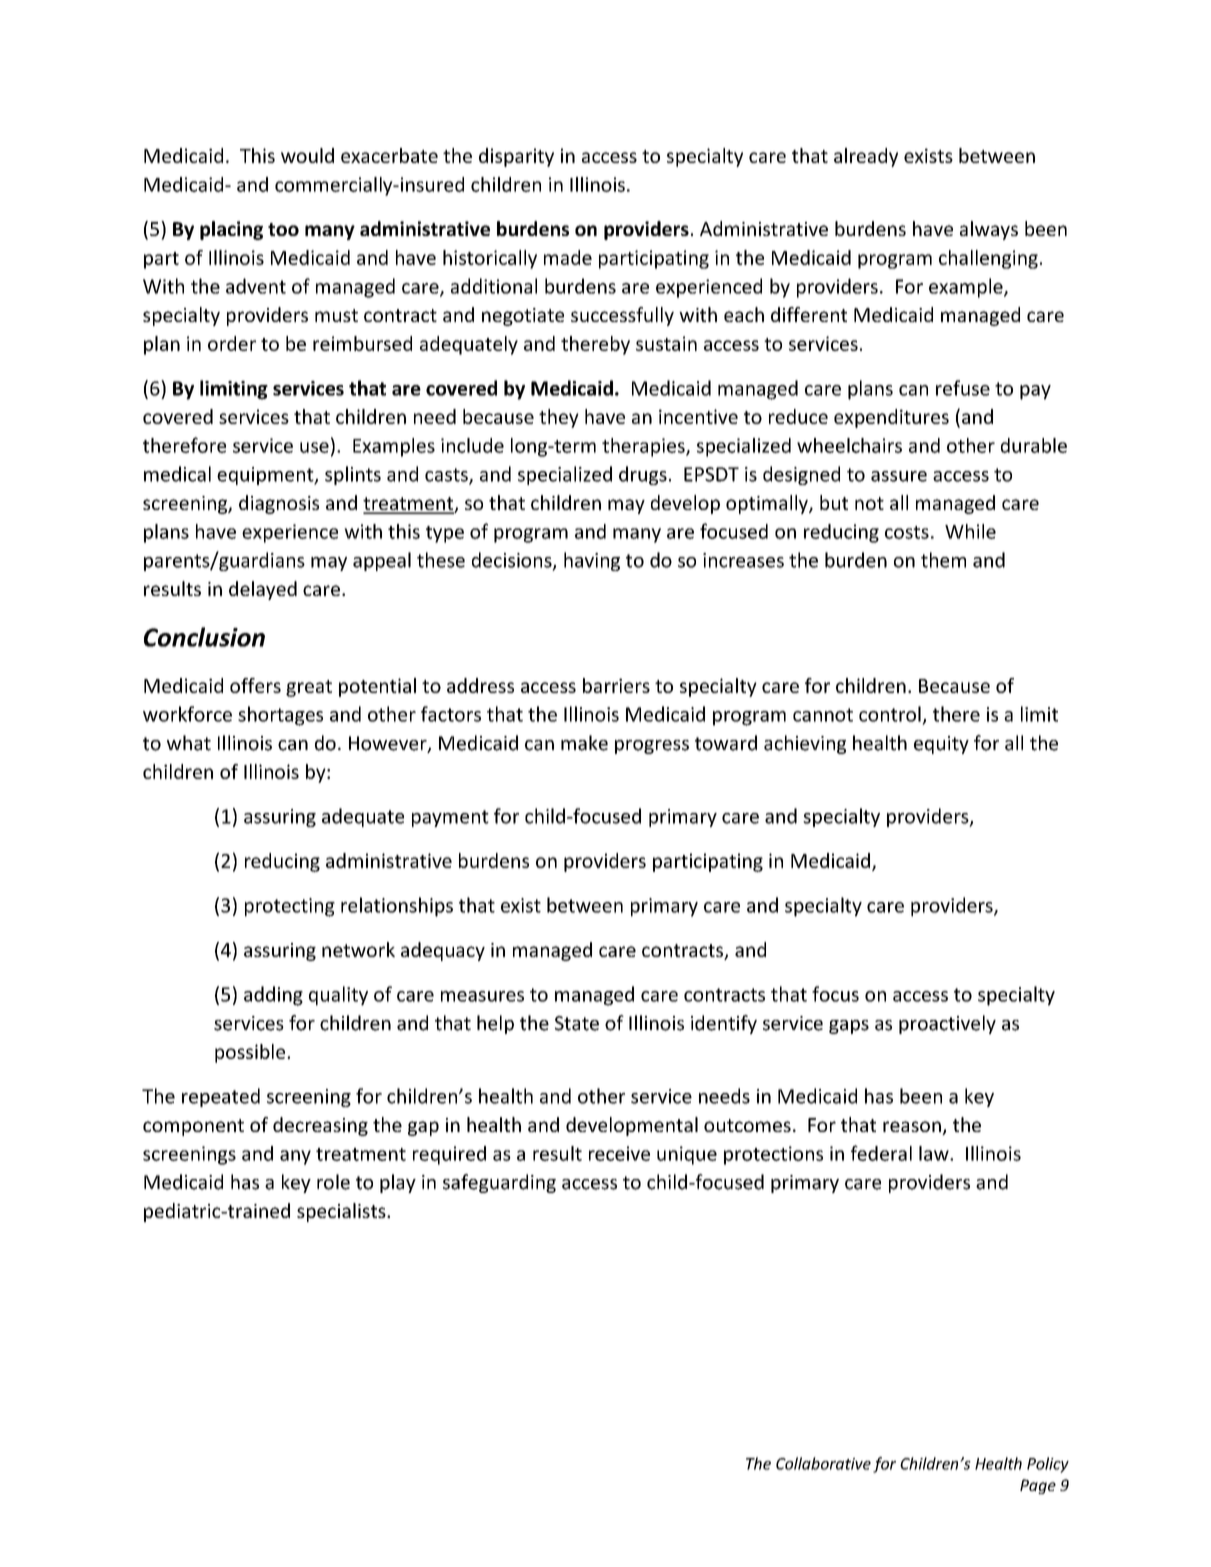 Image resolution: width=1211 pixels, height=1567 pixels. I want to click on protecting, so click(290, 907).
